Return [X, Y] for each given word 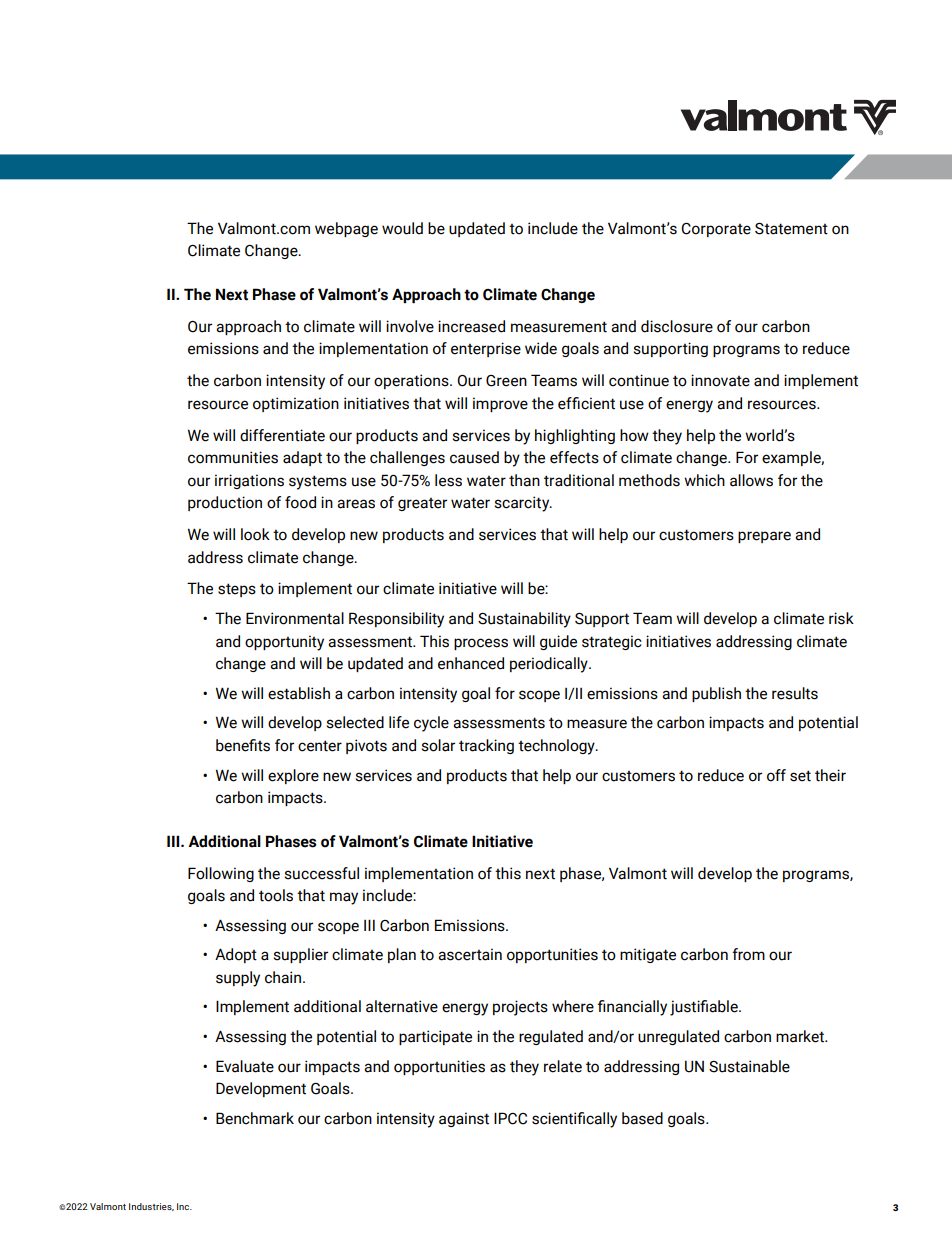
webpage [346, 229]
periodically [550, 665]
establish [299, 693]
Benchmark [255, 1118]
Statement [791, 229]
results [795, 693]
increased [471, 326]
